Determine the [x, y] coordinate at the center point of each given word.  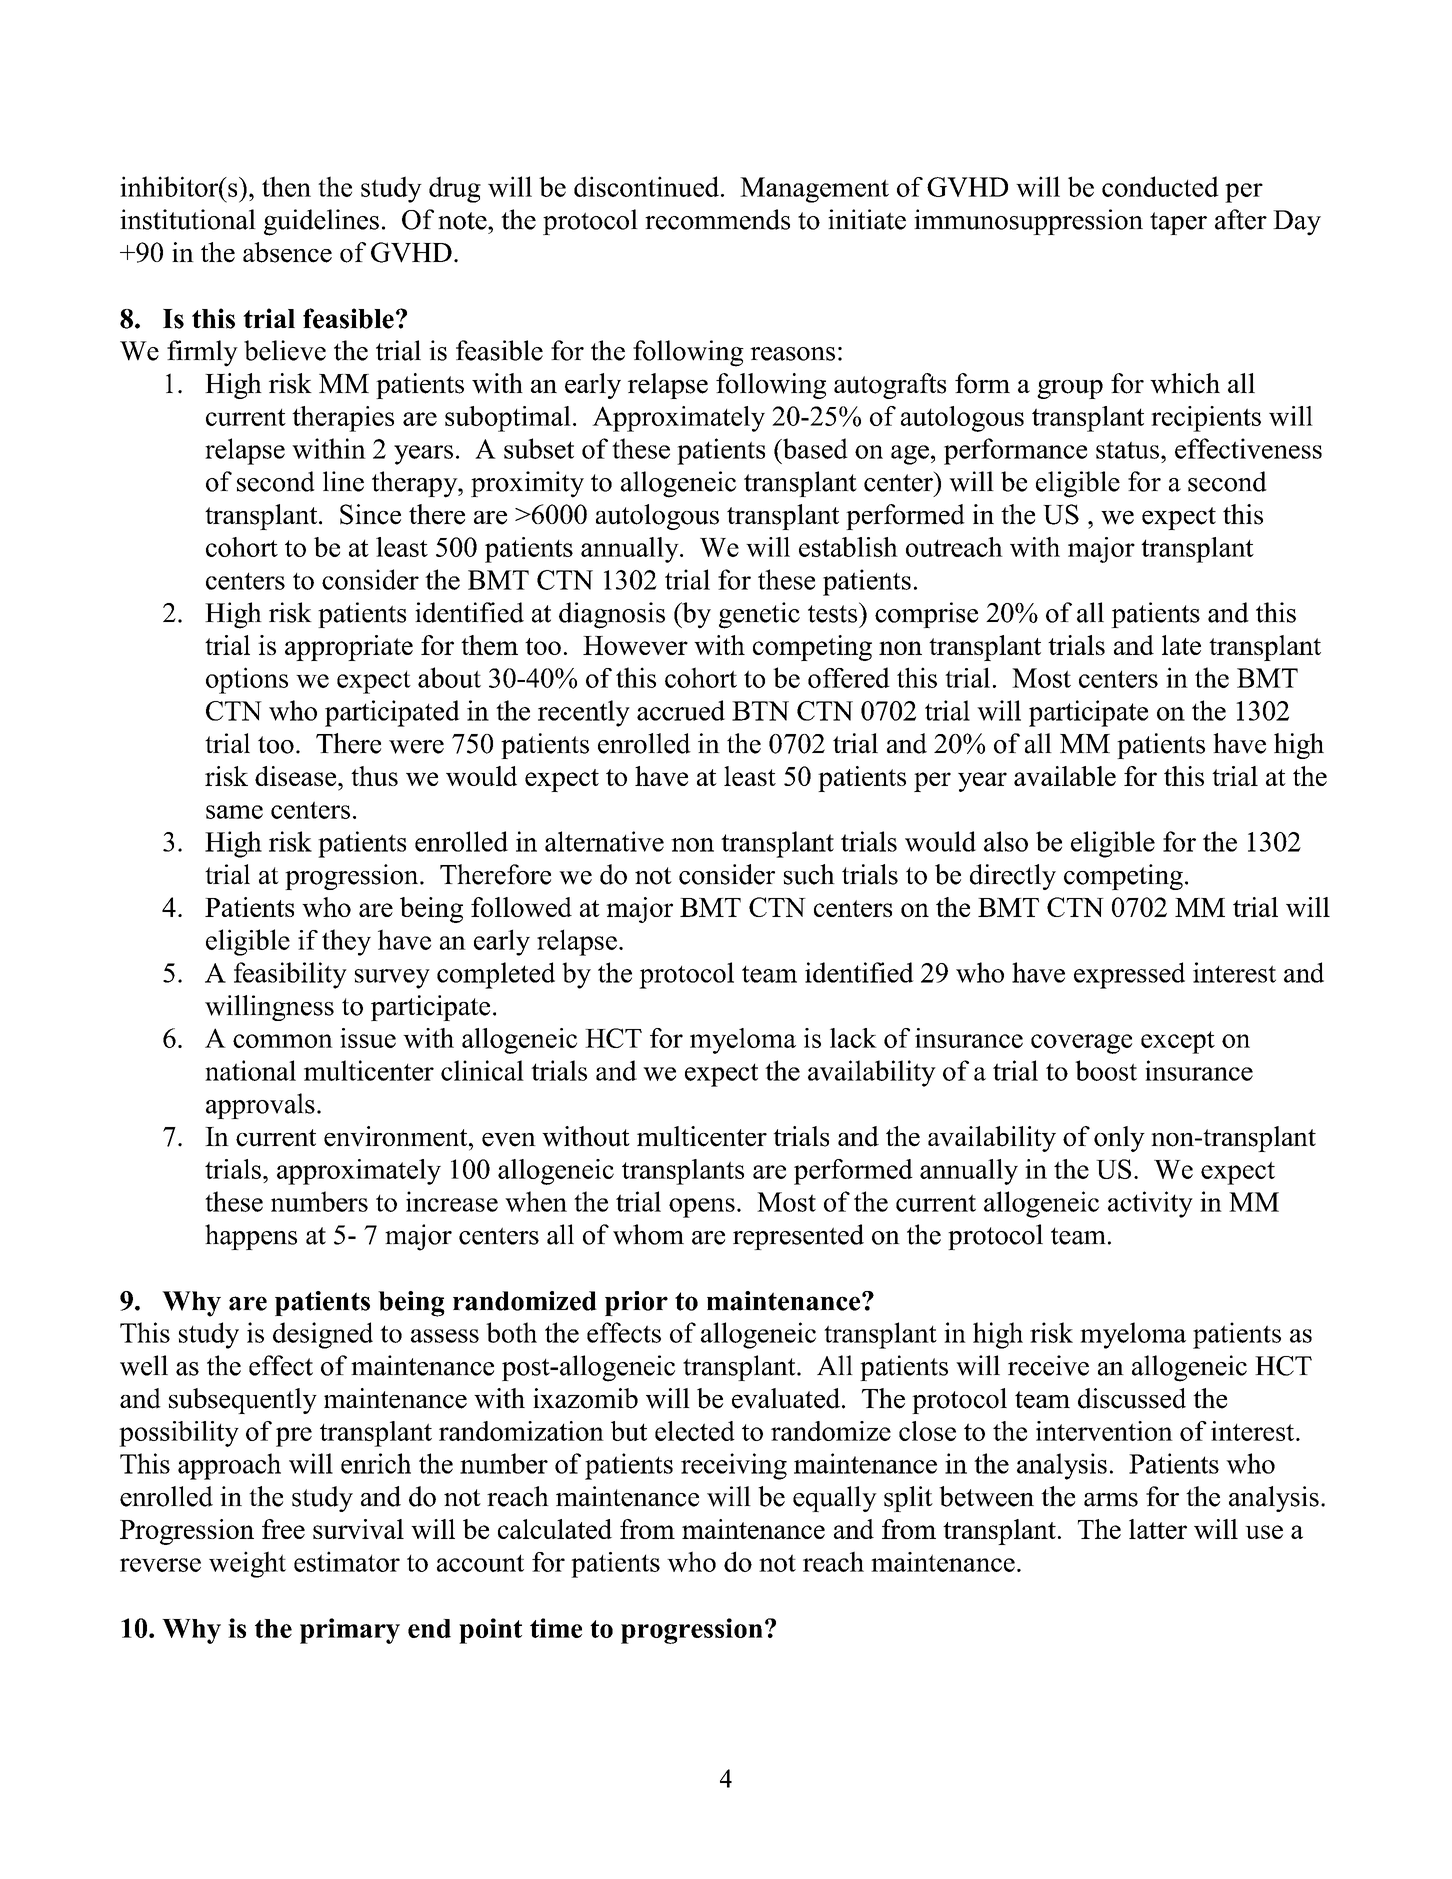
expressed [1129, 975]
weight [247, 1564]
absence [287, 252]
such [809, 874]
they [346, 942]
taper [1178, 223]
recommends [717, 219]
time [556, 1628]
